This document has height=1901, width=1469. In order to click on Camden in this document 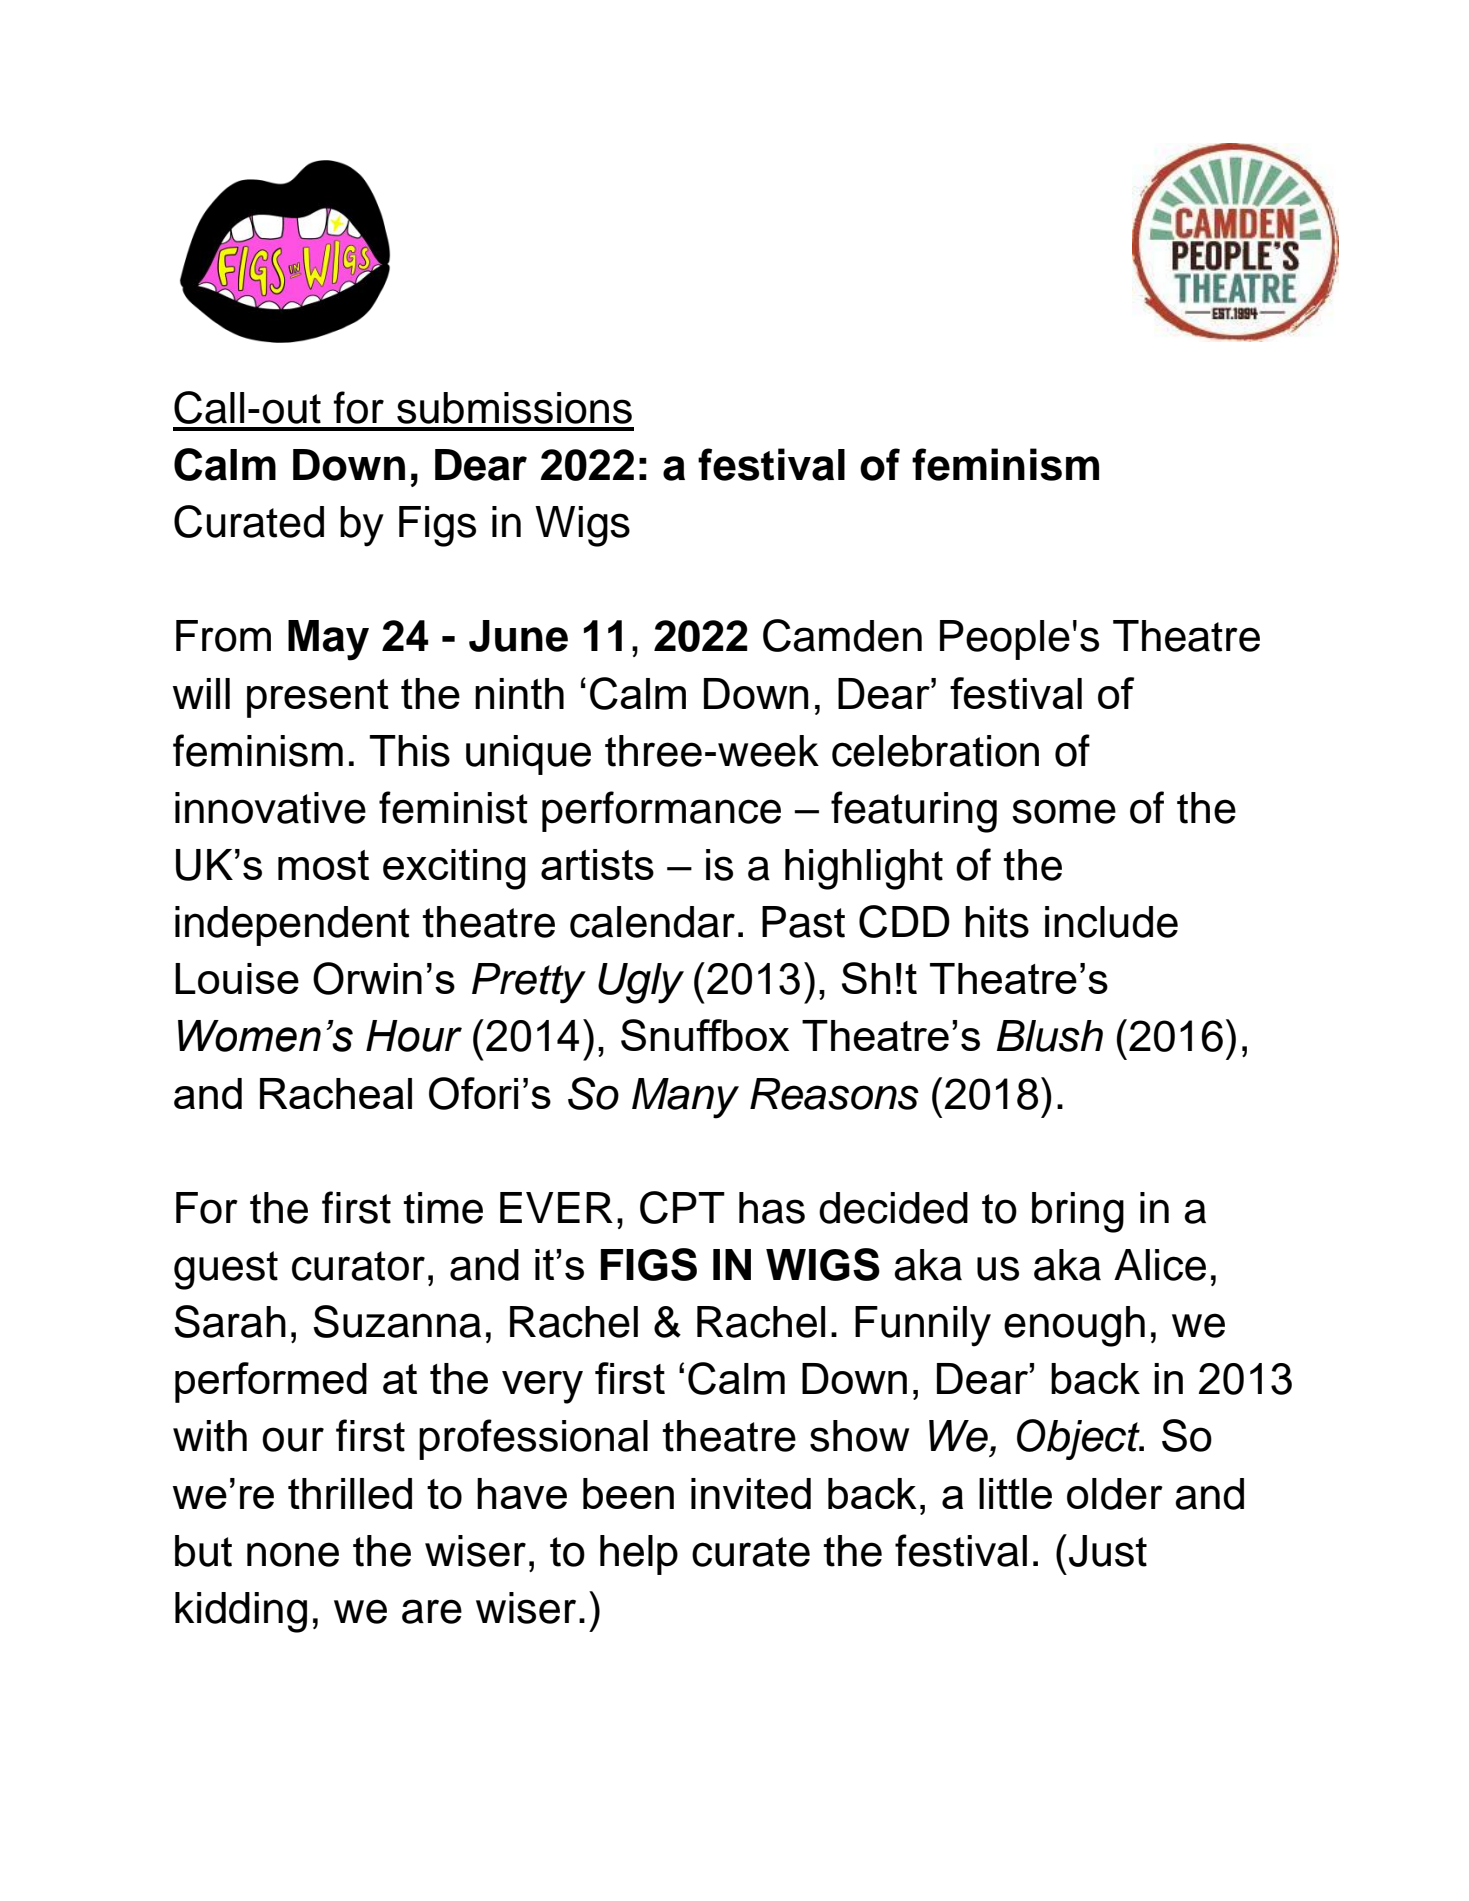, I will do `click(842, 635)`.
